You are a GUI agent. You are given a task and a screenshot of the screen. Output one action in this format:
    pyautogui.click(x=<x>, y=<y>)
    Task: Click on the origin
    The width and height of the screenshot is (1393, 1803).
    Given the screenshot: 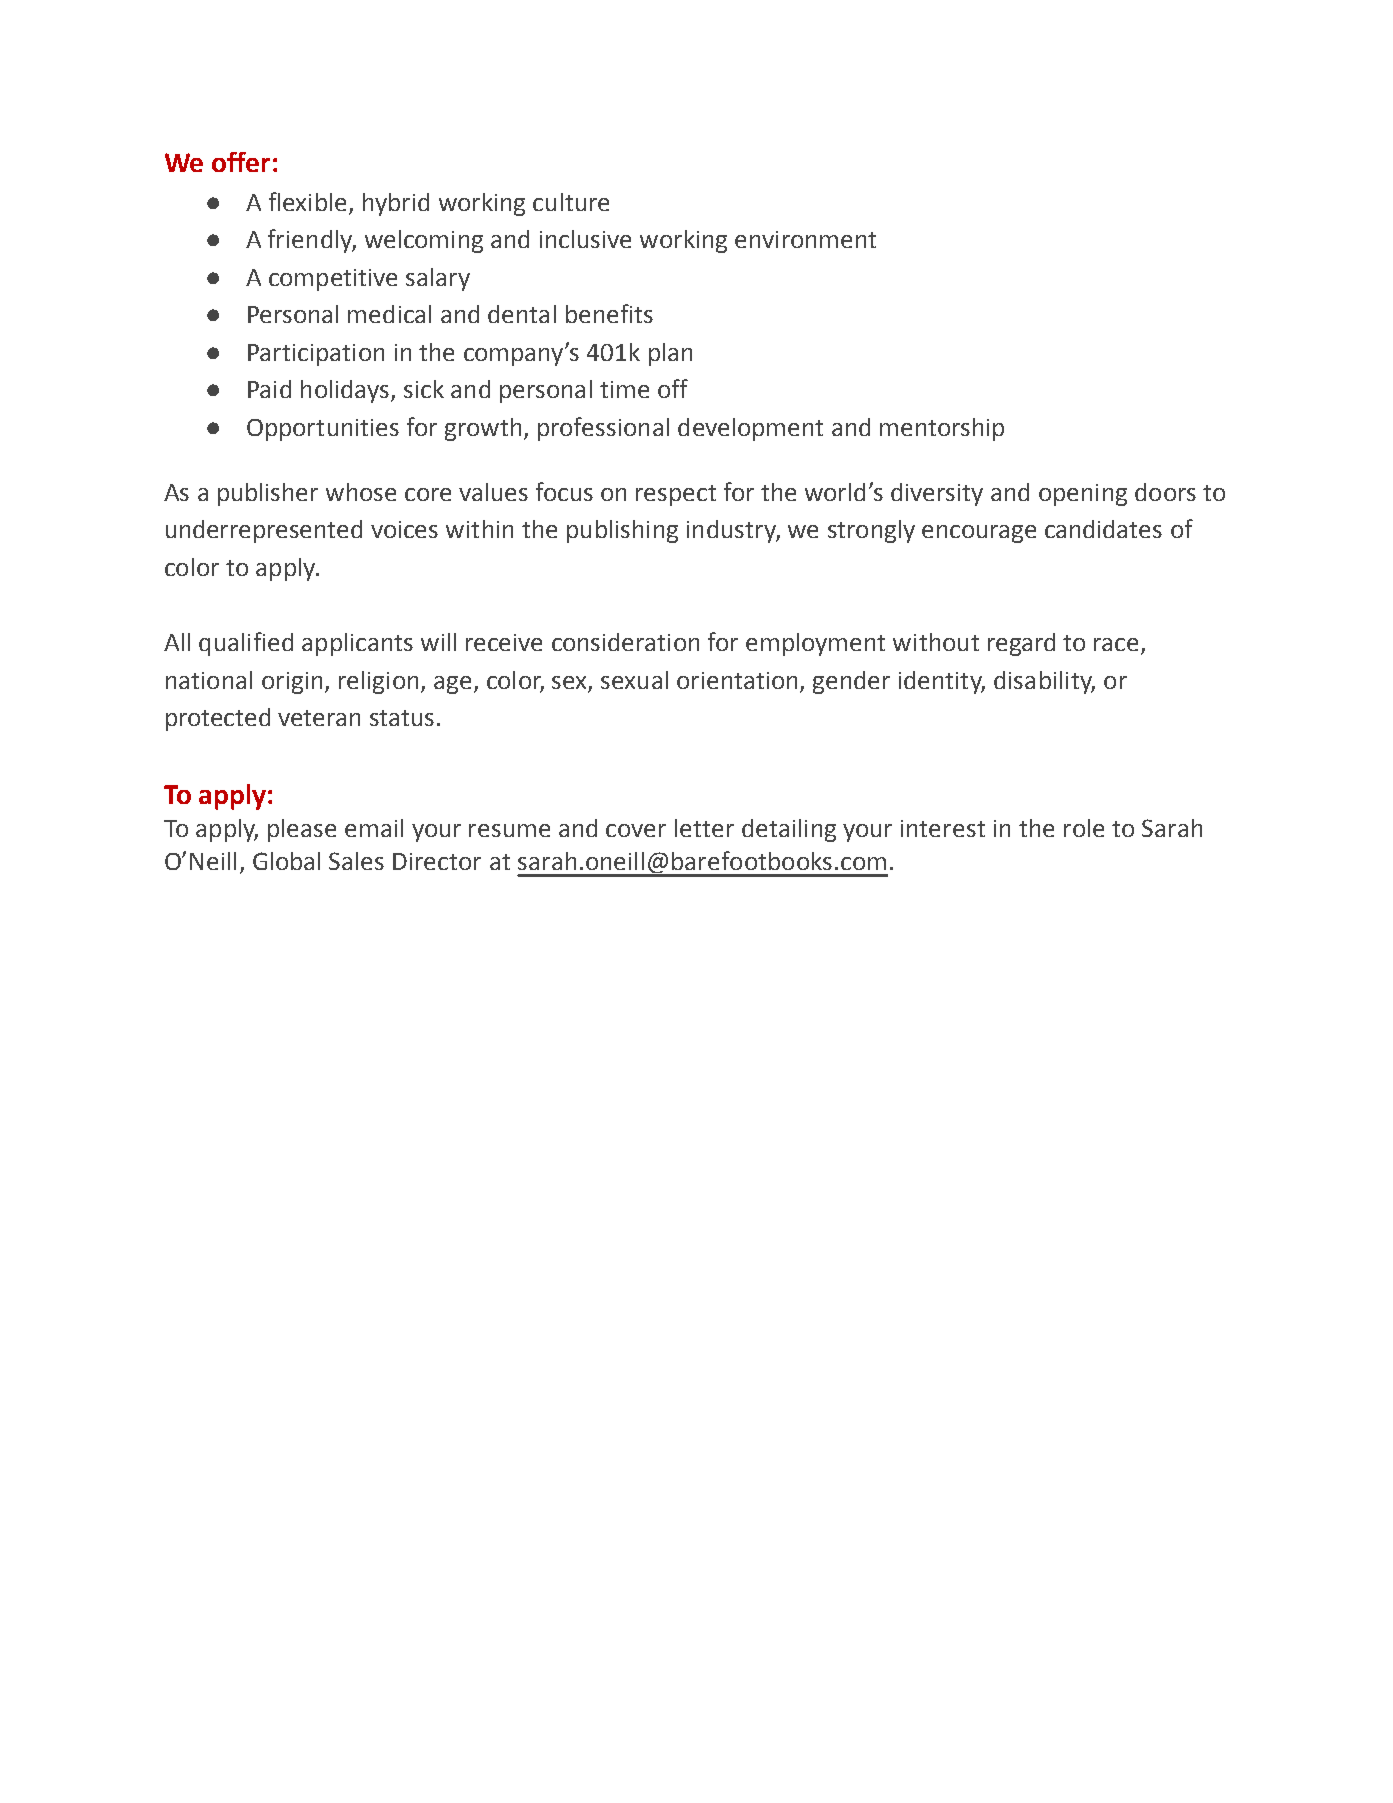 What is the action you would take?
    pyautogui.click(x=292, y=683)
